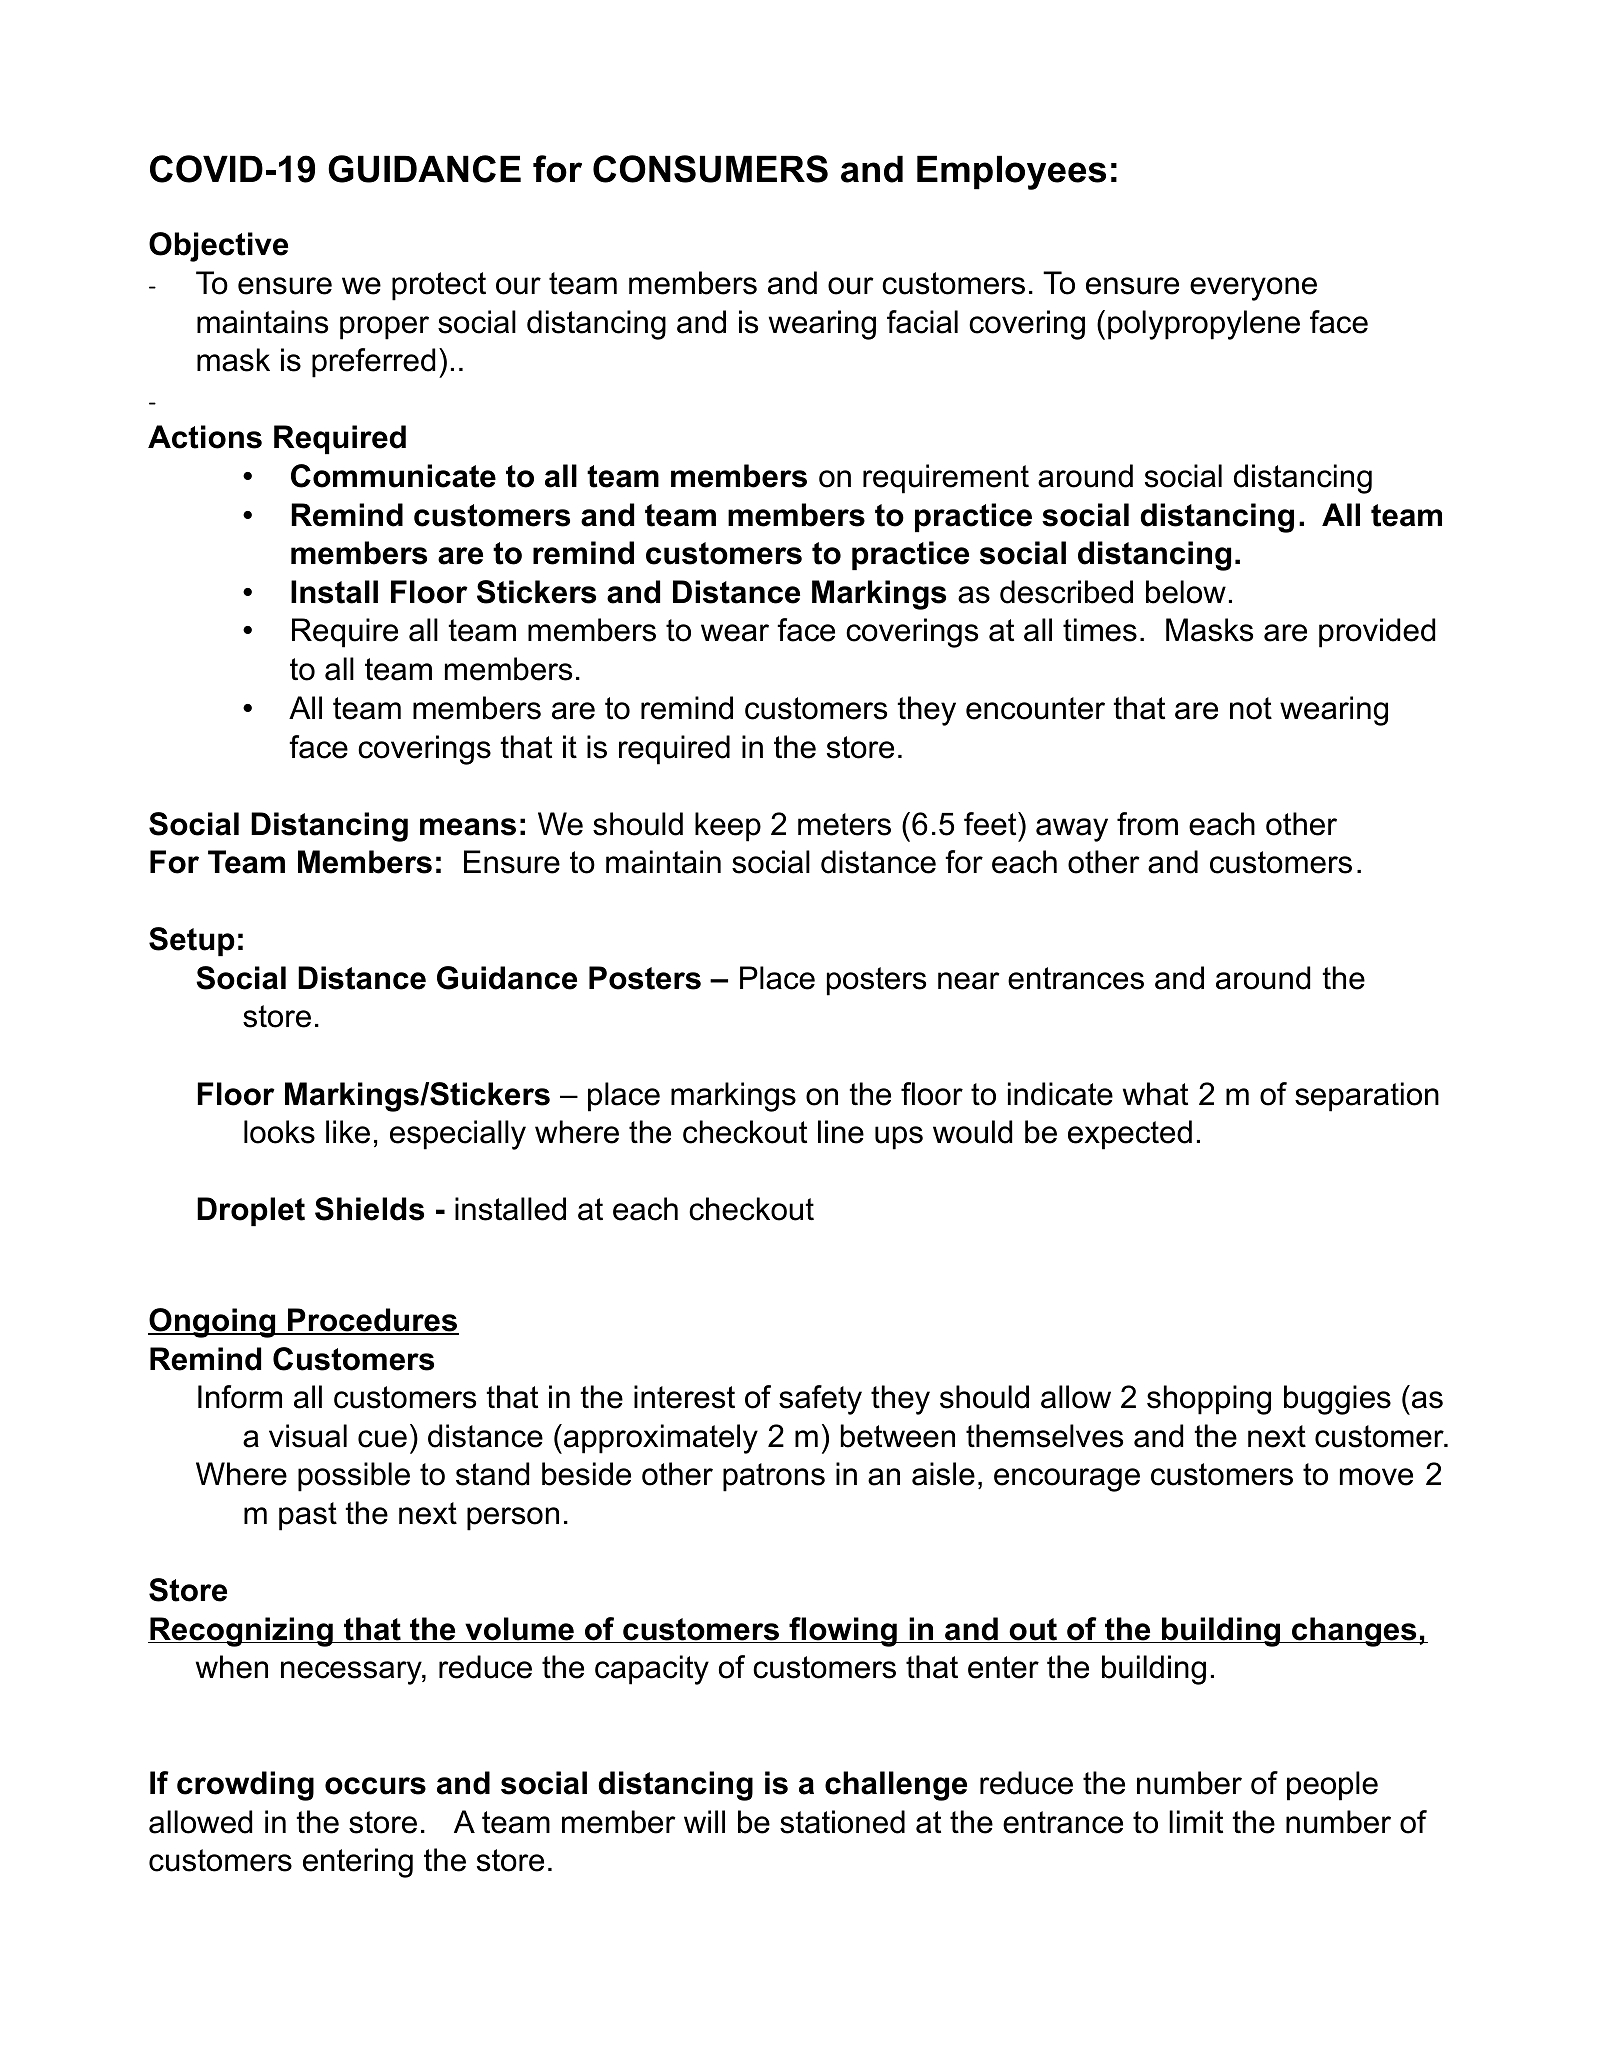 This page has height=2071, width=1600. What do you see at coordinates (710, 169) in the page?
I see `CONSUMERS` at bounding box center [710, 169].
